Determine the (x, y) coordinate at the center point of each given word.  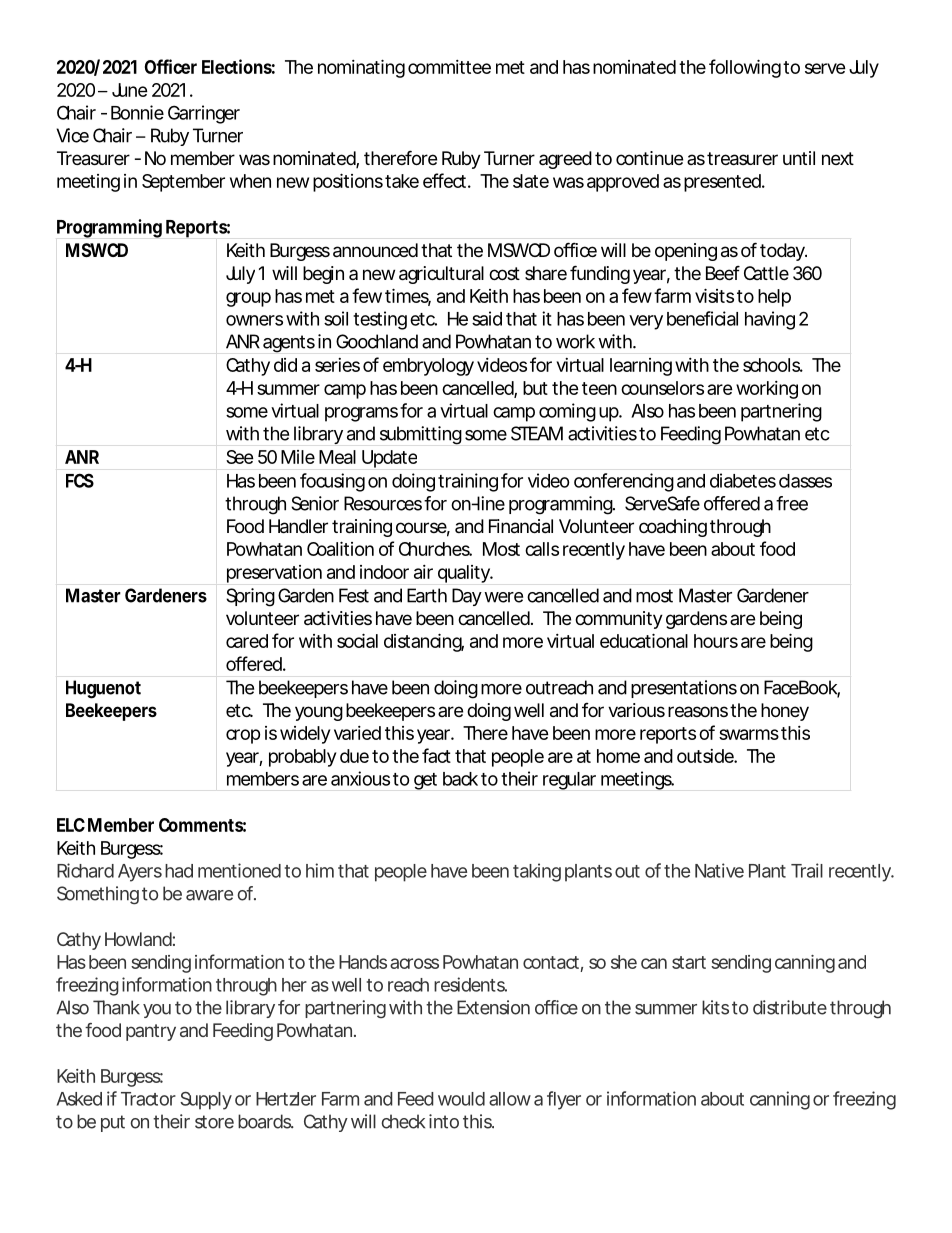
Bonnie (137, 112)
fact (436, 755)
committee (449, 67)
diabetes (743, 480)
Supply (206, 1100)
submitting (421, 435)
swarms (749, 734)
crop (243, 736)
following (745, 68)
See (240, 457)
